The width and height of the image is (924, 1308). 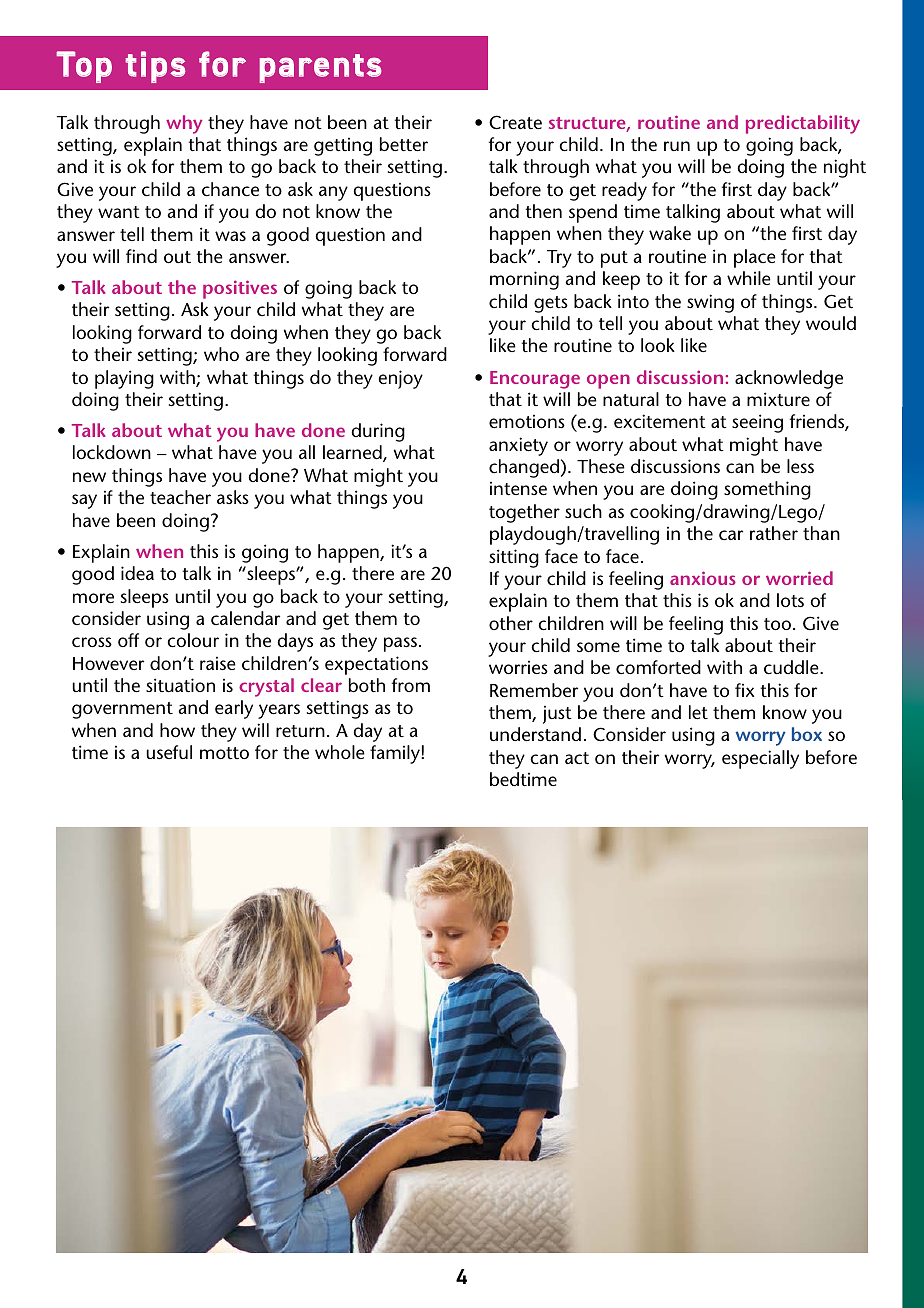 I want to click on colour, so click(x=193, y=640).
